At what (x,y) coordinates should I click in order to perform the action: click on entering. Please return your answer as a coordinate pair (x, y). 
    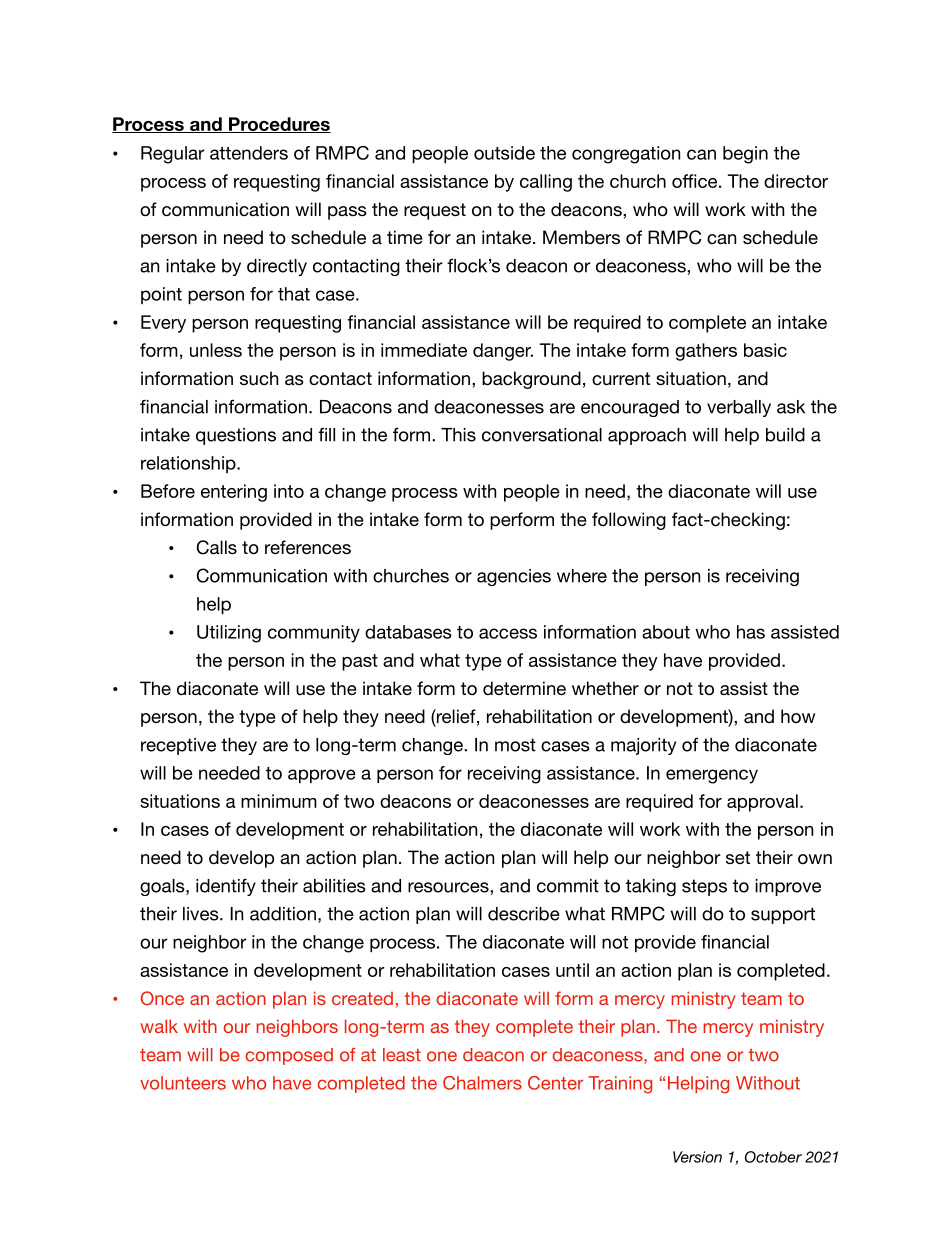
    Looking at the image, I should click on (234, 493).
